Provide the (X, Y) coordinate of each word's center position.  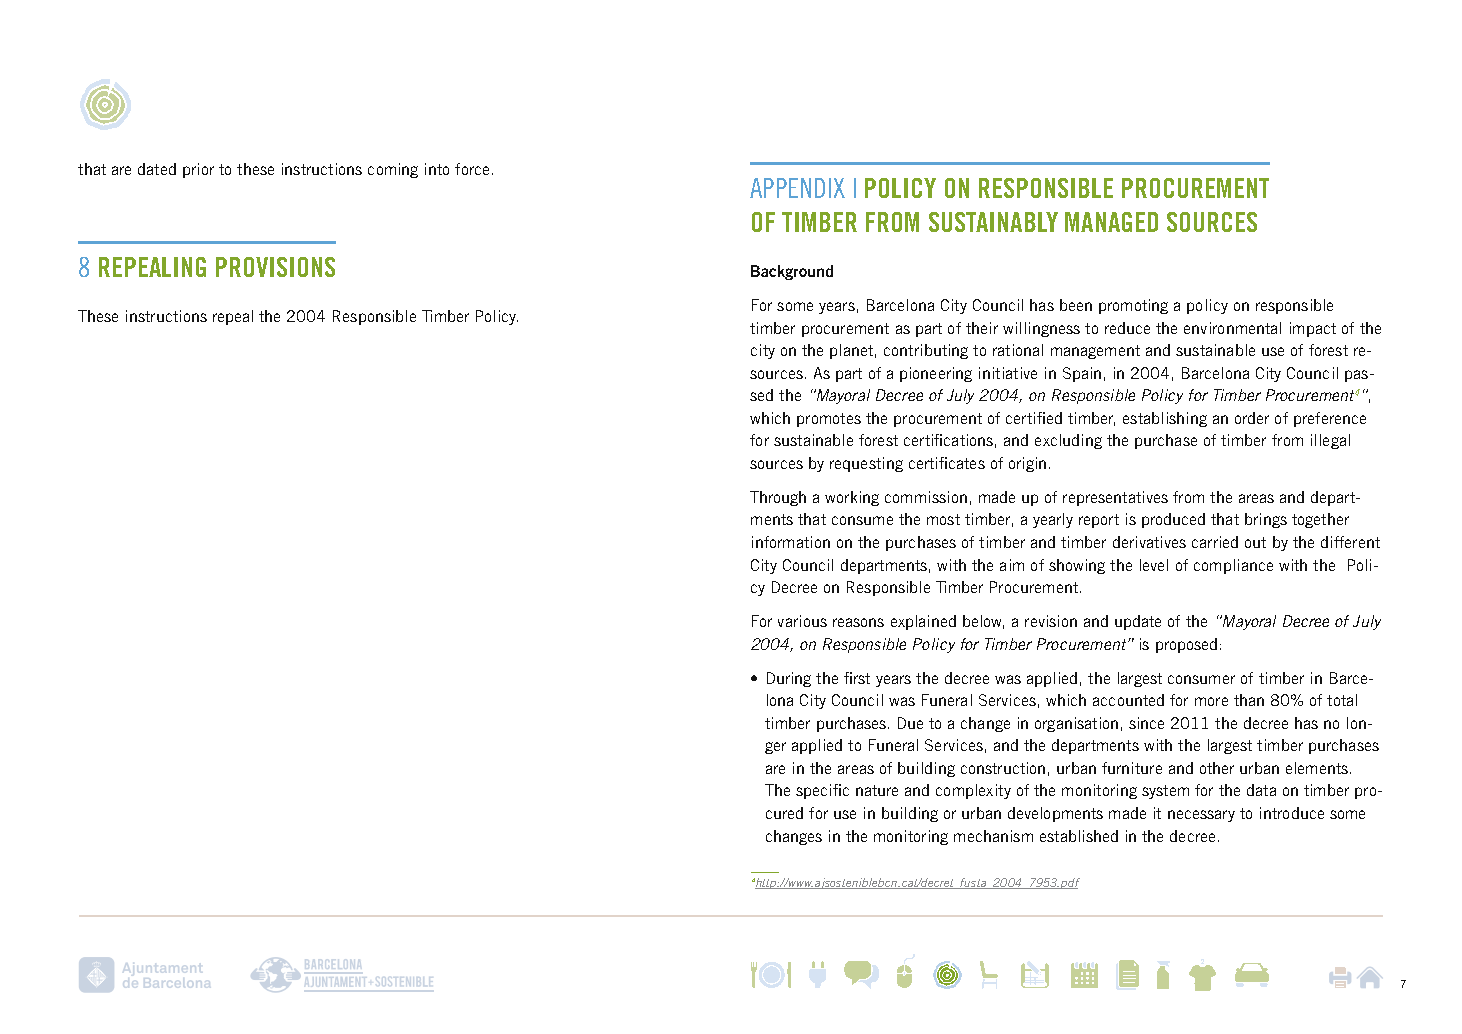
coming (393, 170)
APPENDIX (797, 188)
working (852, 498)
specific (822, 791)
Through (778, 498)
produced (1173, 520)
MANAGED (1111, 222)
